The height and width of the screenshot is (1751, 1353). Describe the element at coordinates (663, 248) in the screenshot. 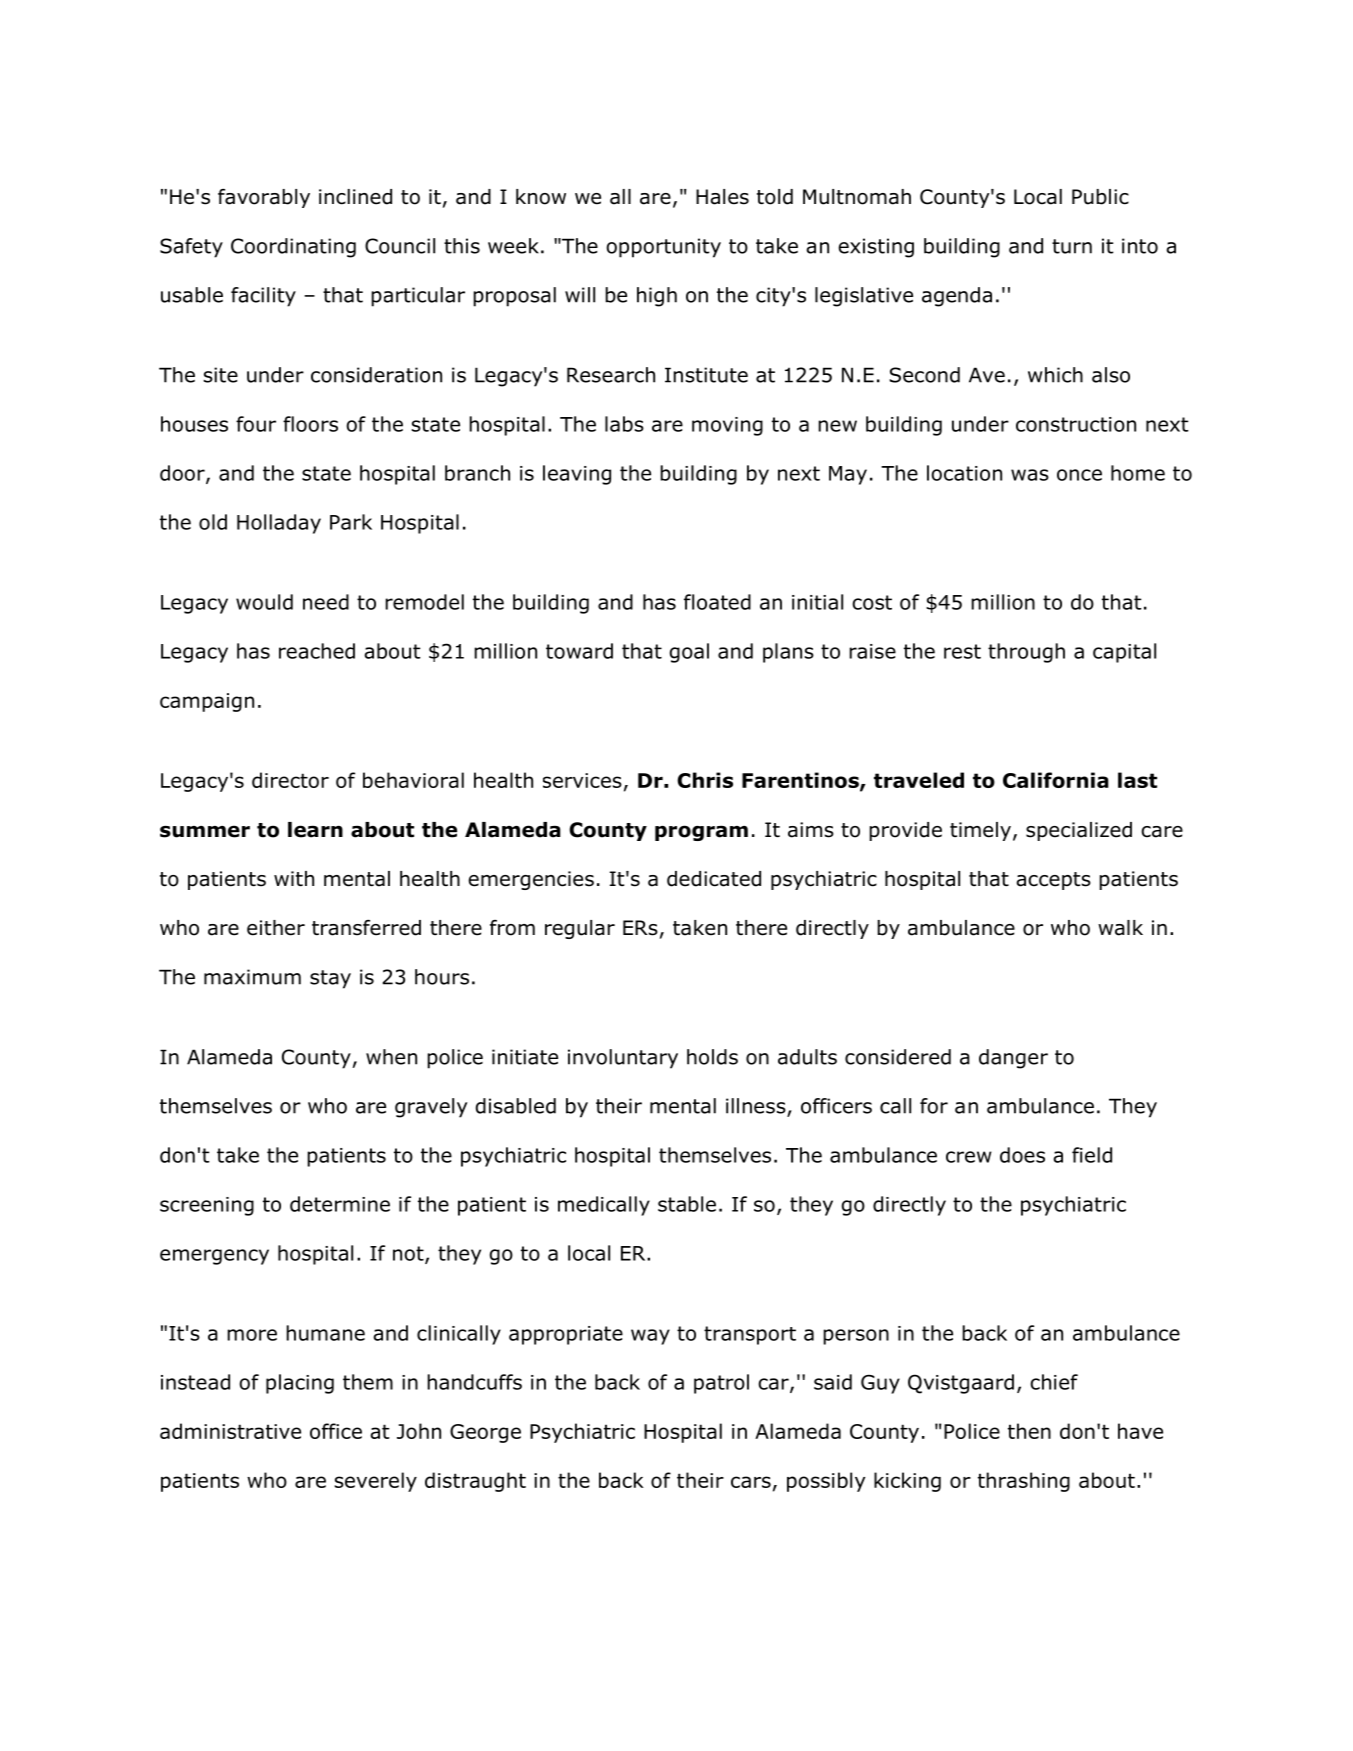

I see `opportunity` at that location.
